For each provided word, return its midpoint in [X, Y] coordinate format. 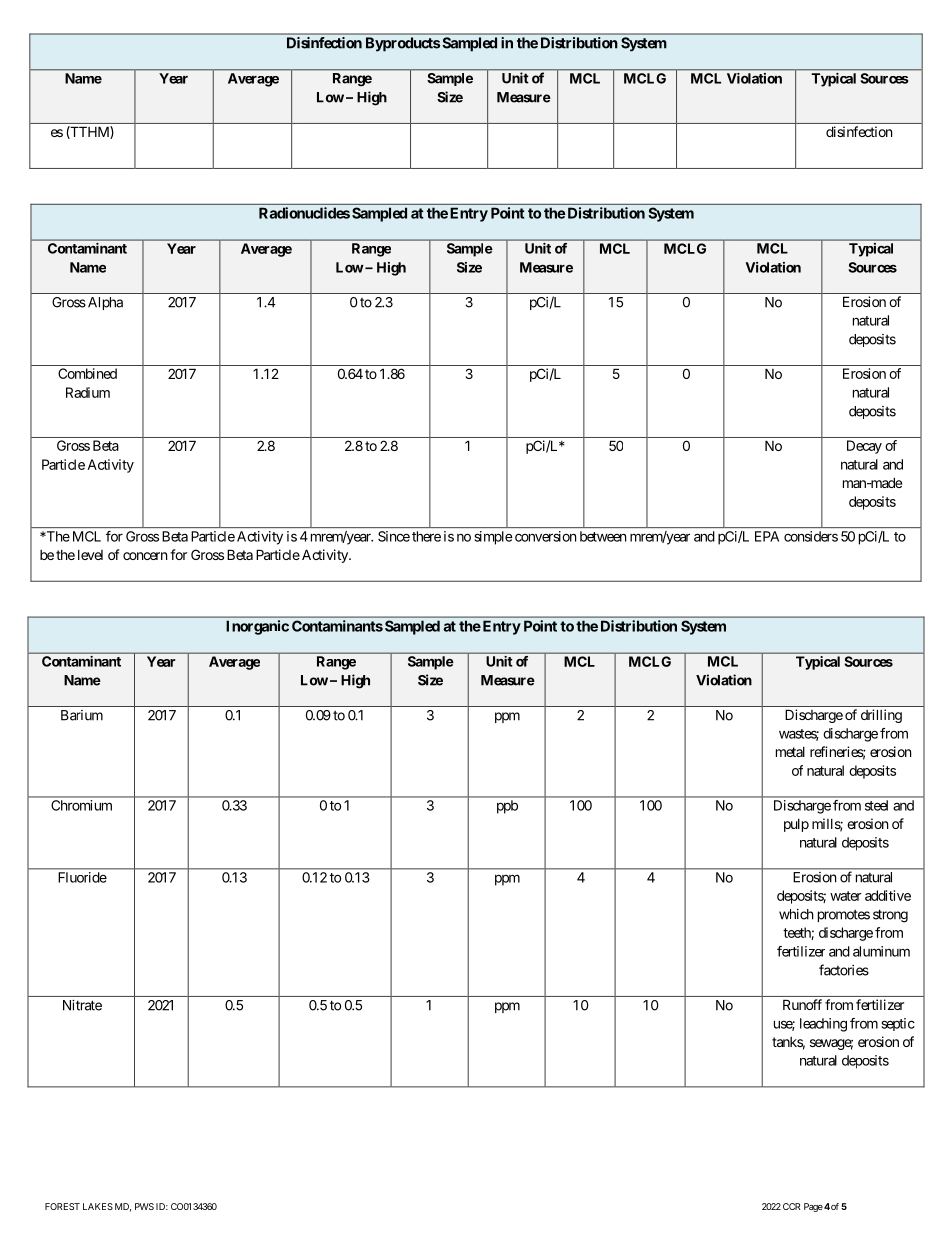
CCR [792, 1206]
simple [493, 538]
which [796, 914]
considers [811, 536]
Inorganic [257, 627]
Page [813, 1207]
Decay [864, 447]
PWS [144, 1206]
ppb [507, 807]
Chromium [81, 805]
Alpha [104, 303]
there [426, 536]
